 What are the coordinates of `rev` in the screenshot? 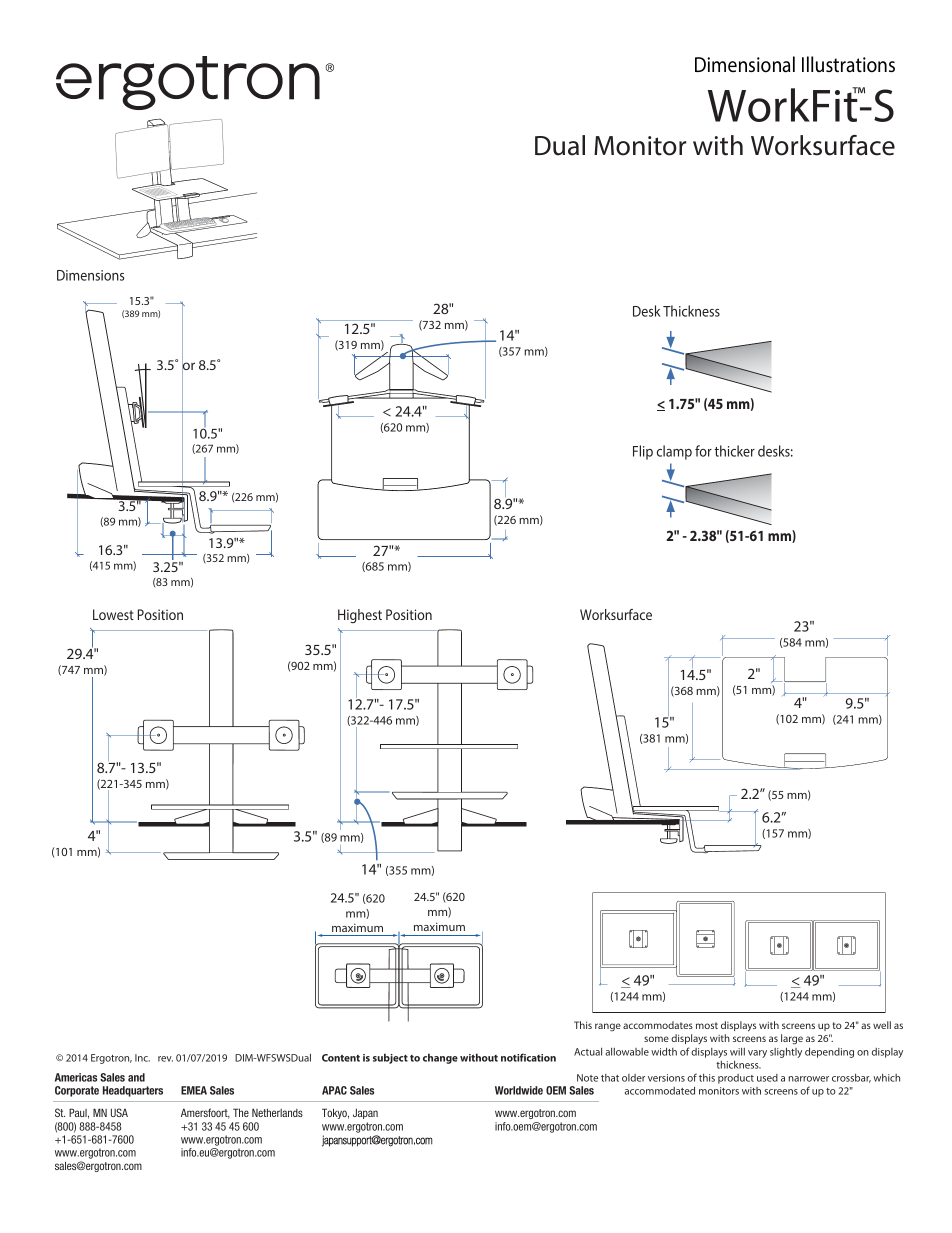 It's located at (165, 1059).
